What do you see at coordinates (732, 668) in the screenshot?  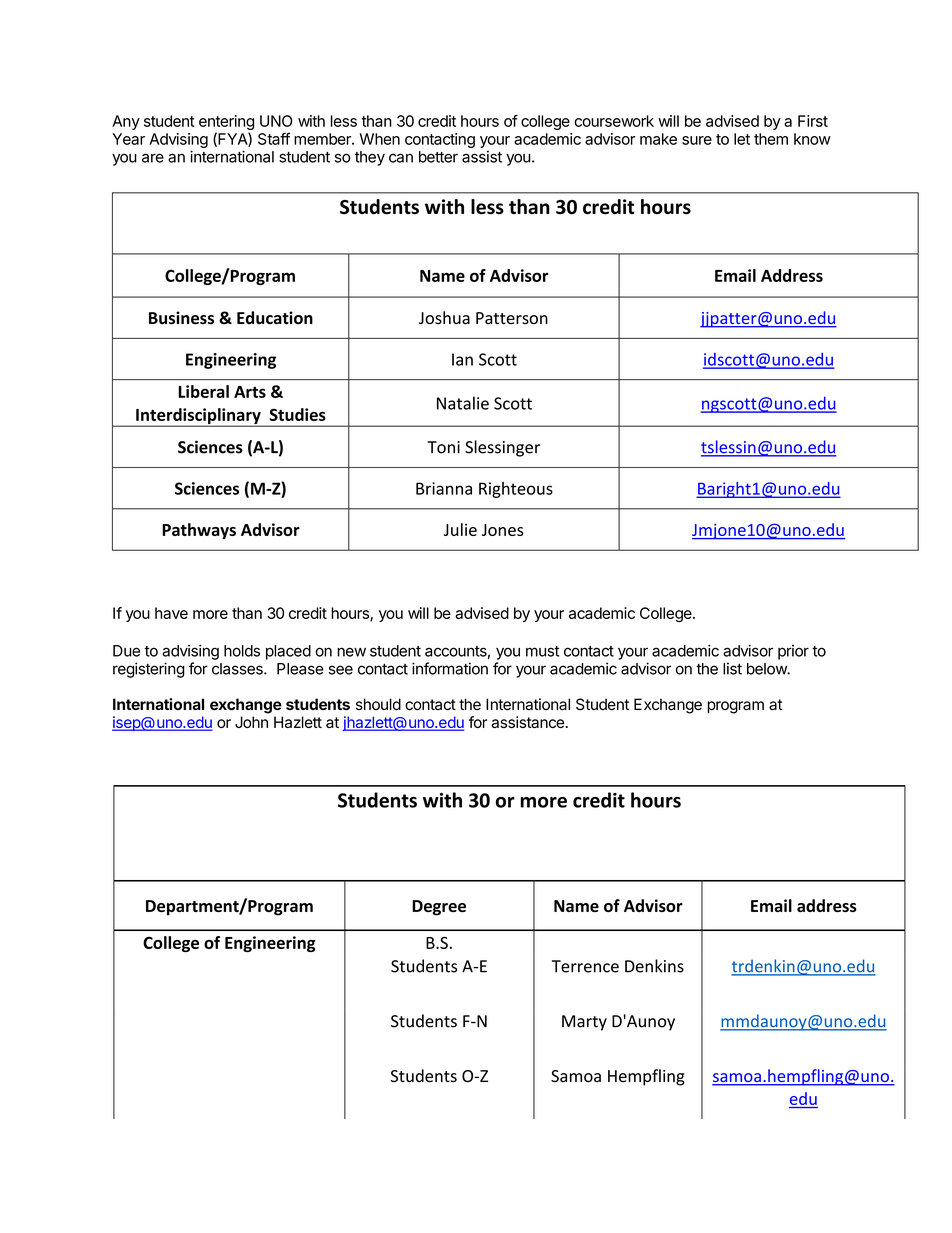 I see `list` at bounding box center [732, 668].
